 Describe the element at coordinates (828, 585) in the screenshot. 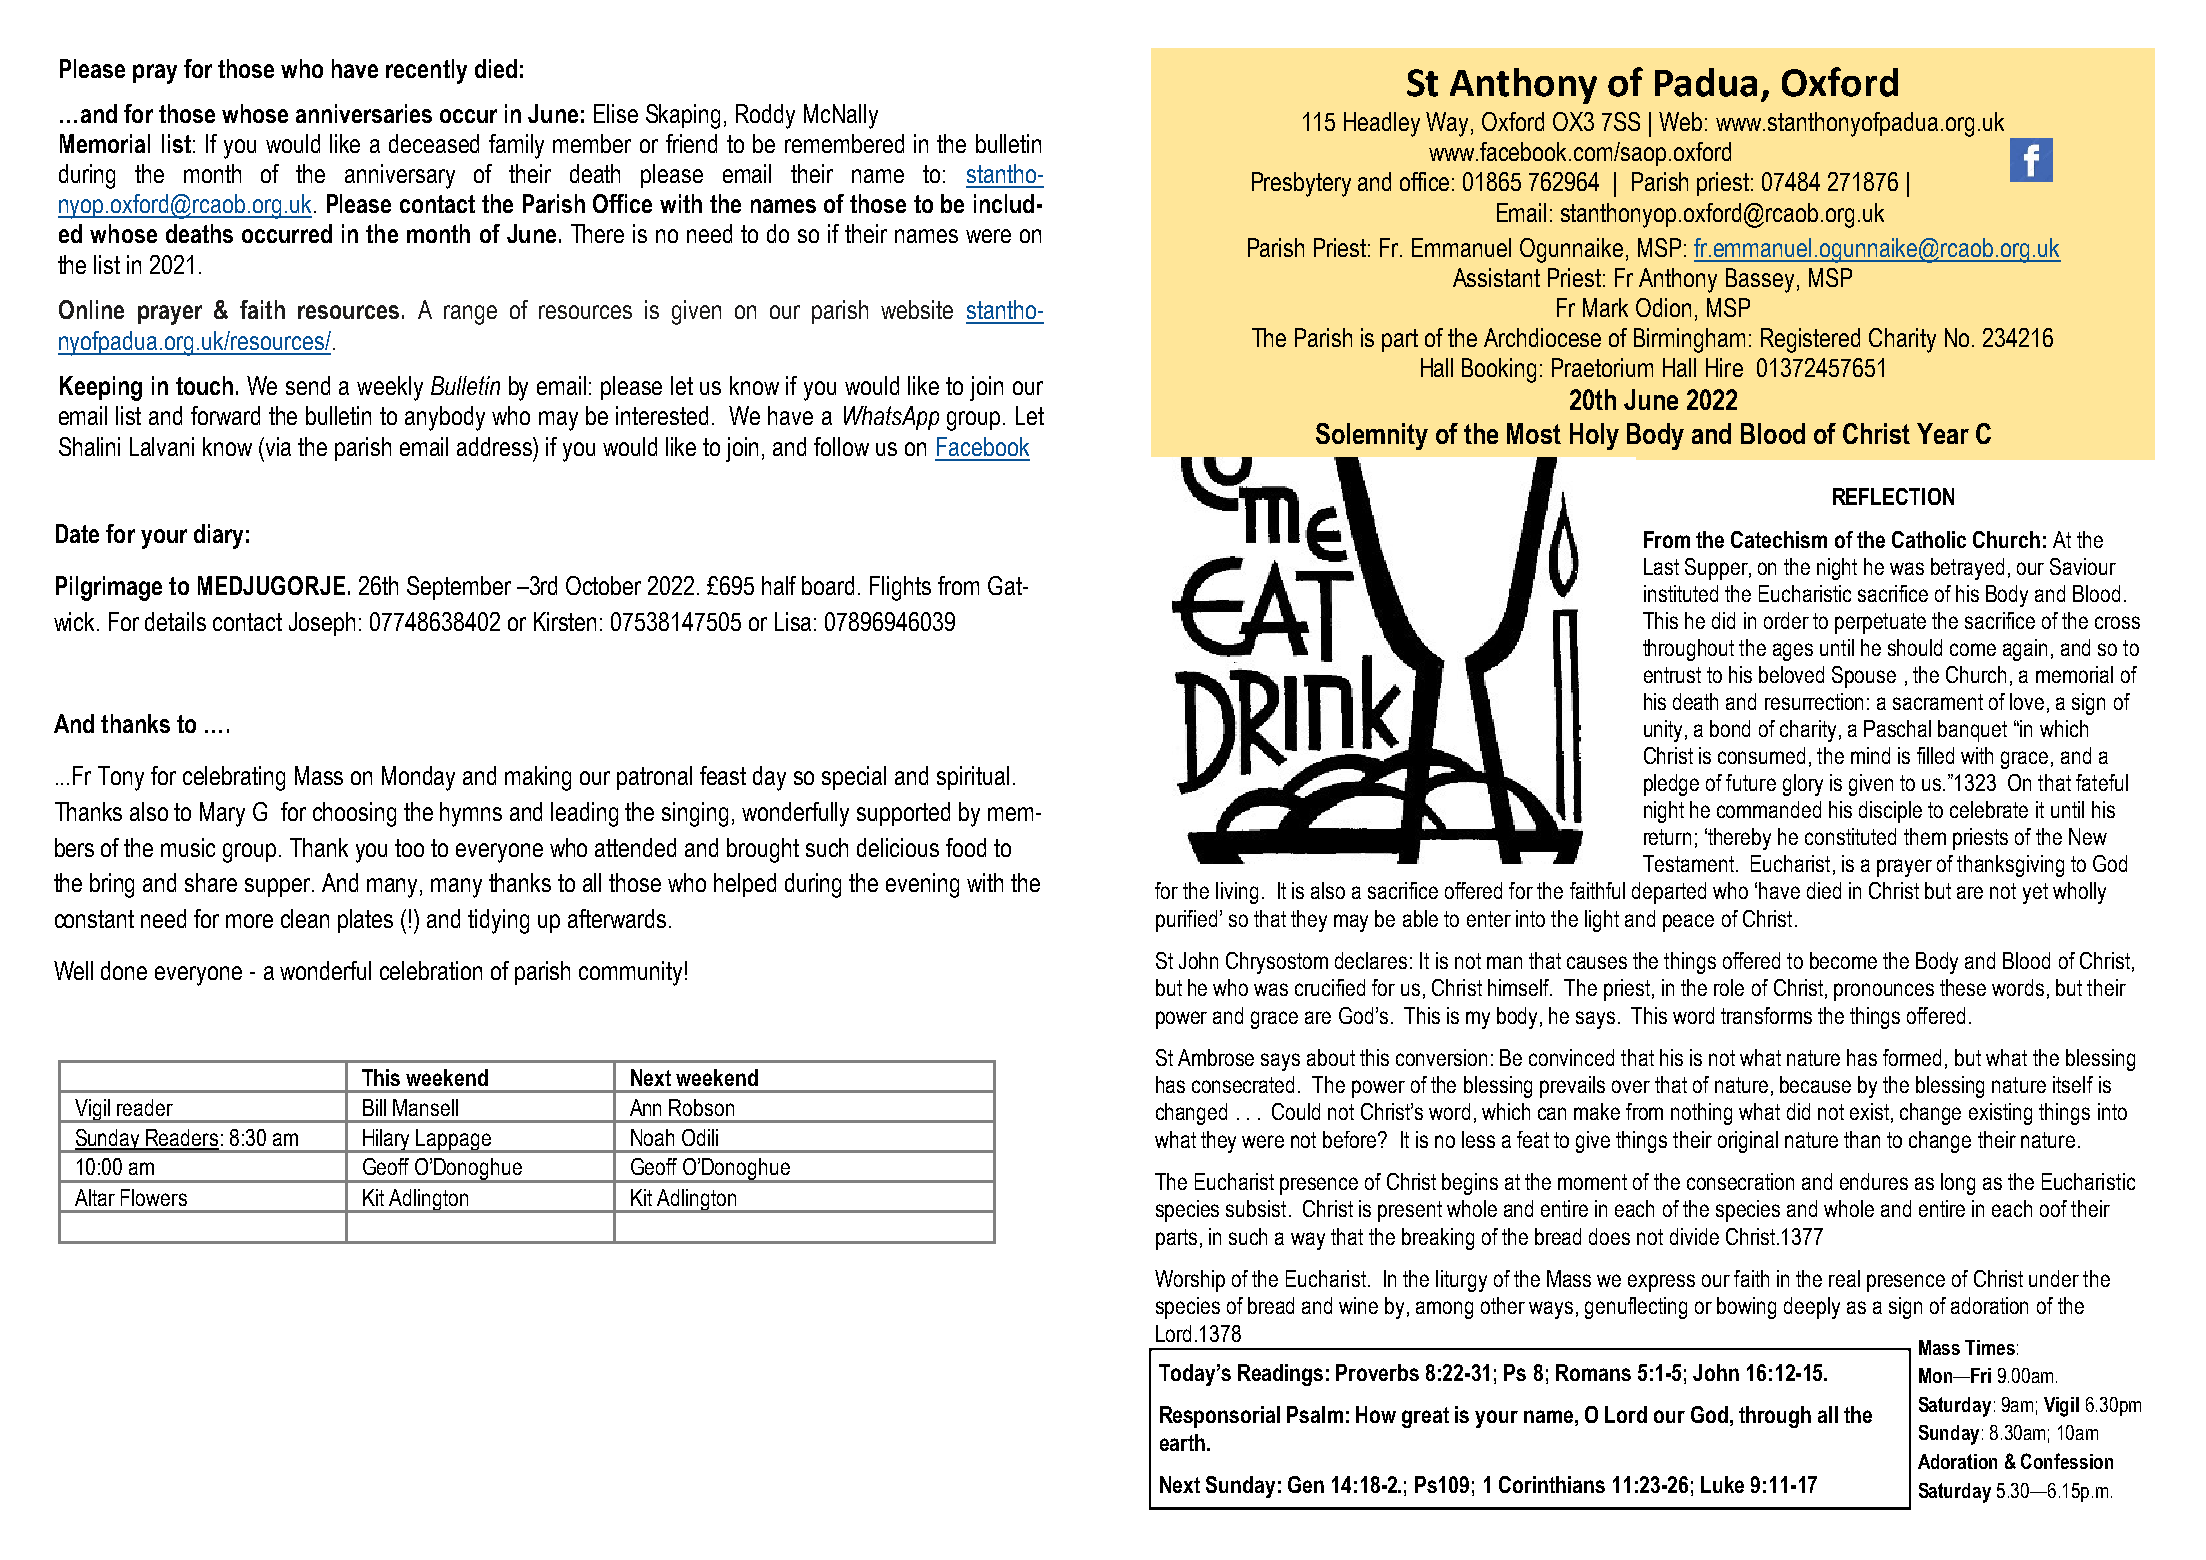

I see `board` at that location.
